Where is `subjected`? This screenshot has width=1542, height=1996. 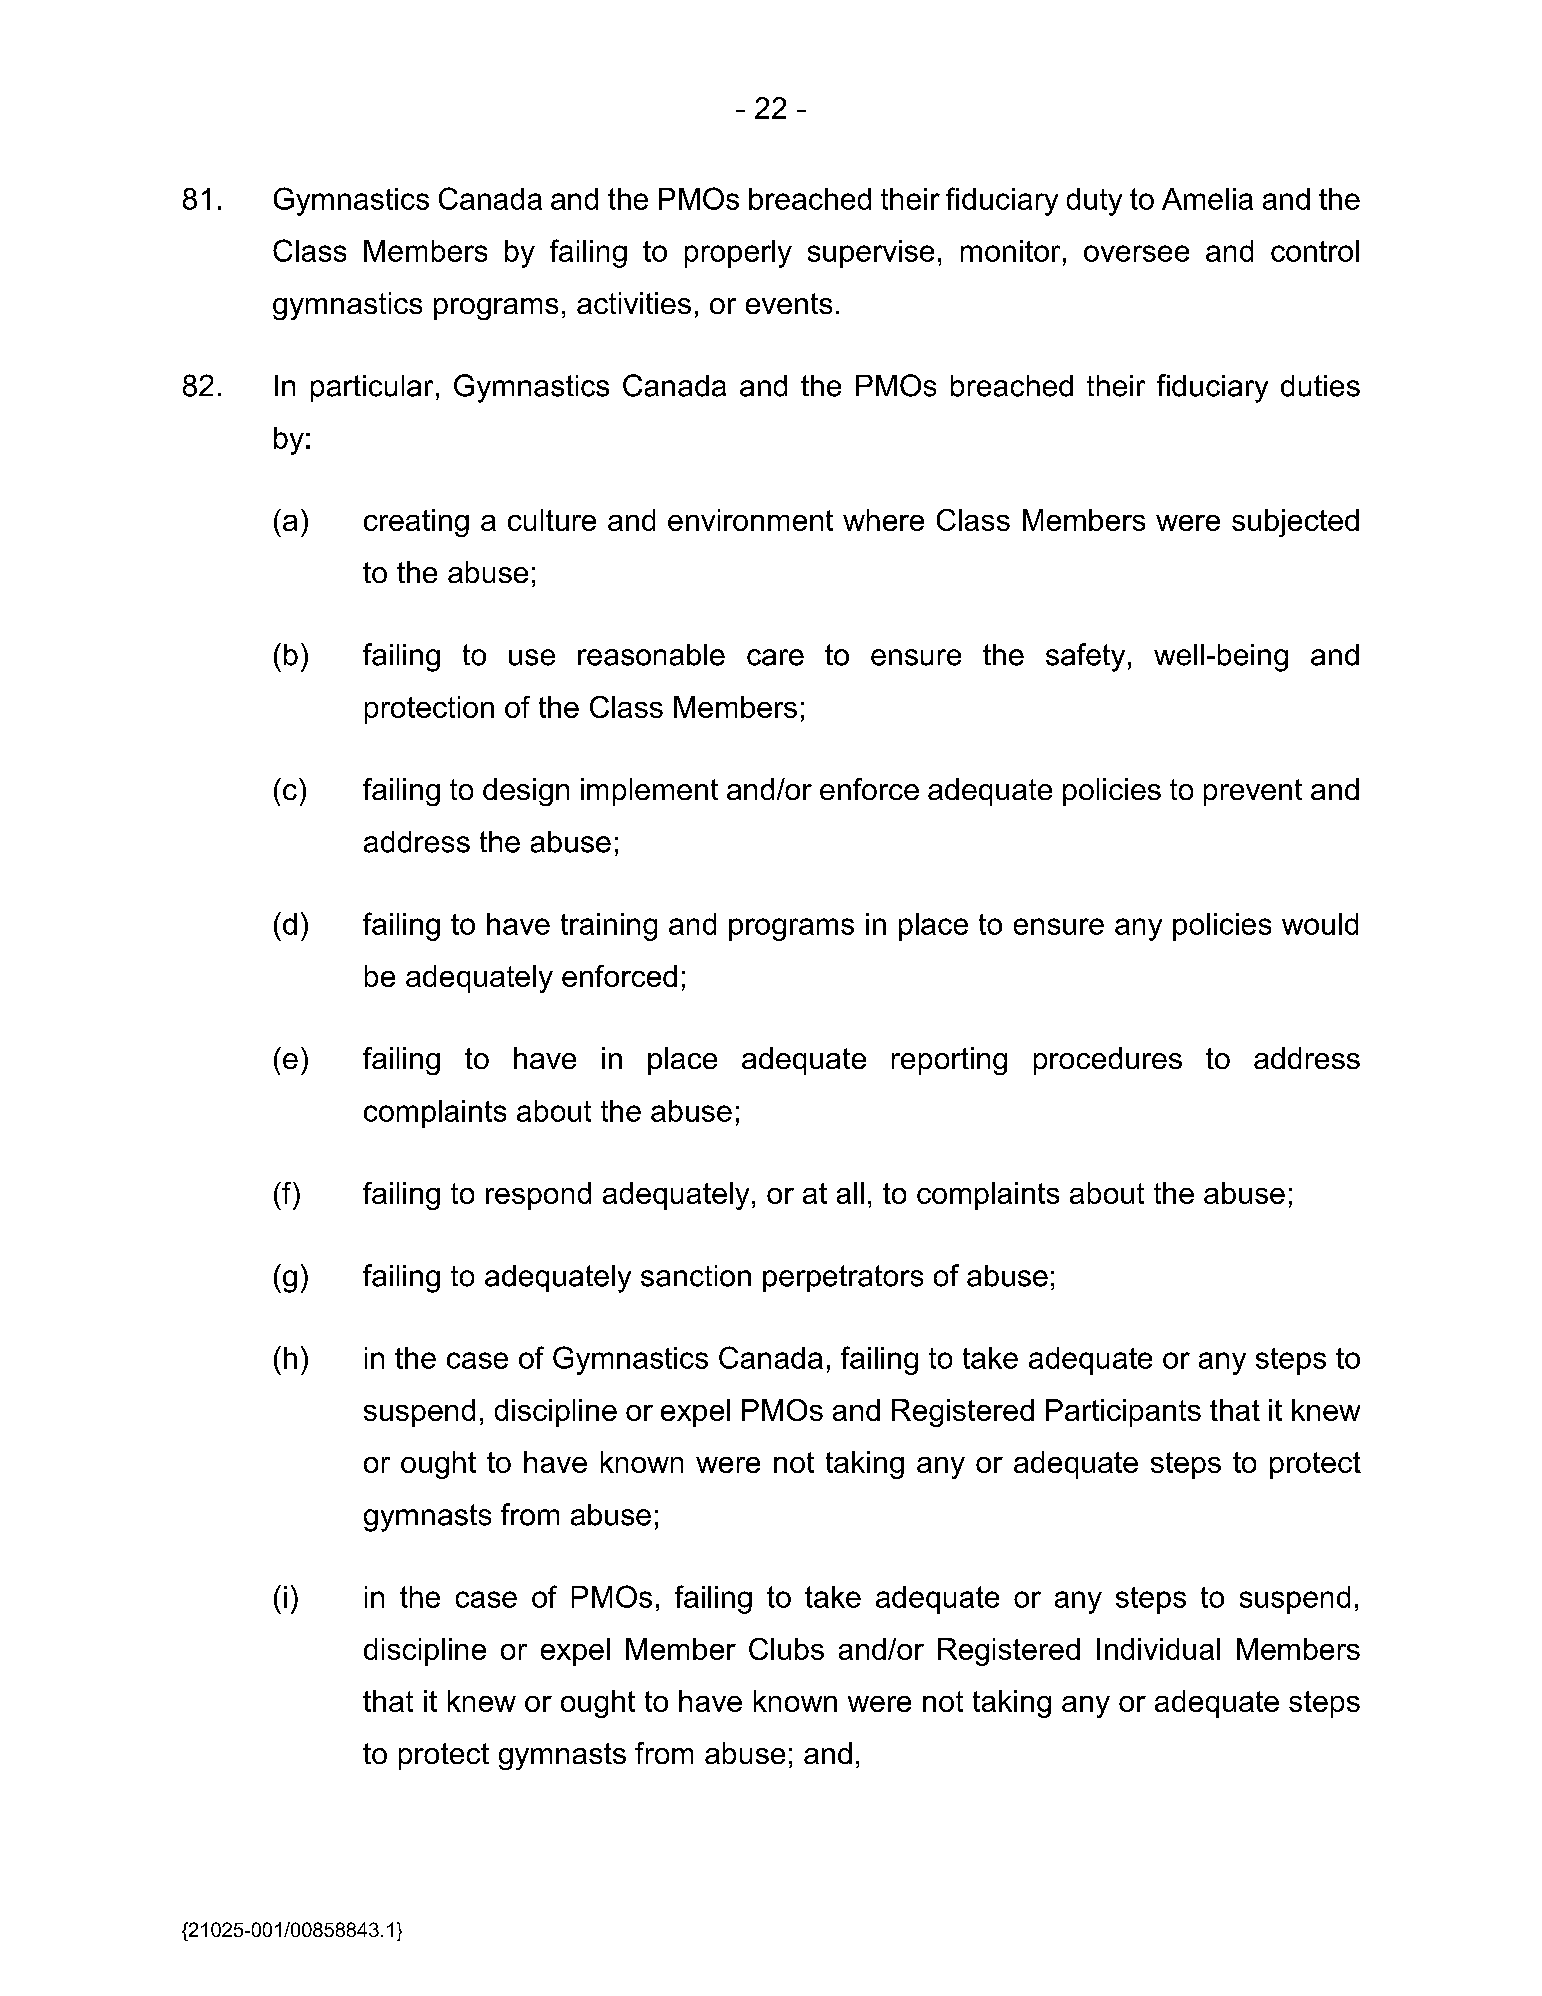 subjected is located at coordinates (1295, 523).
